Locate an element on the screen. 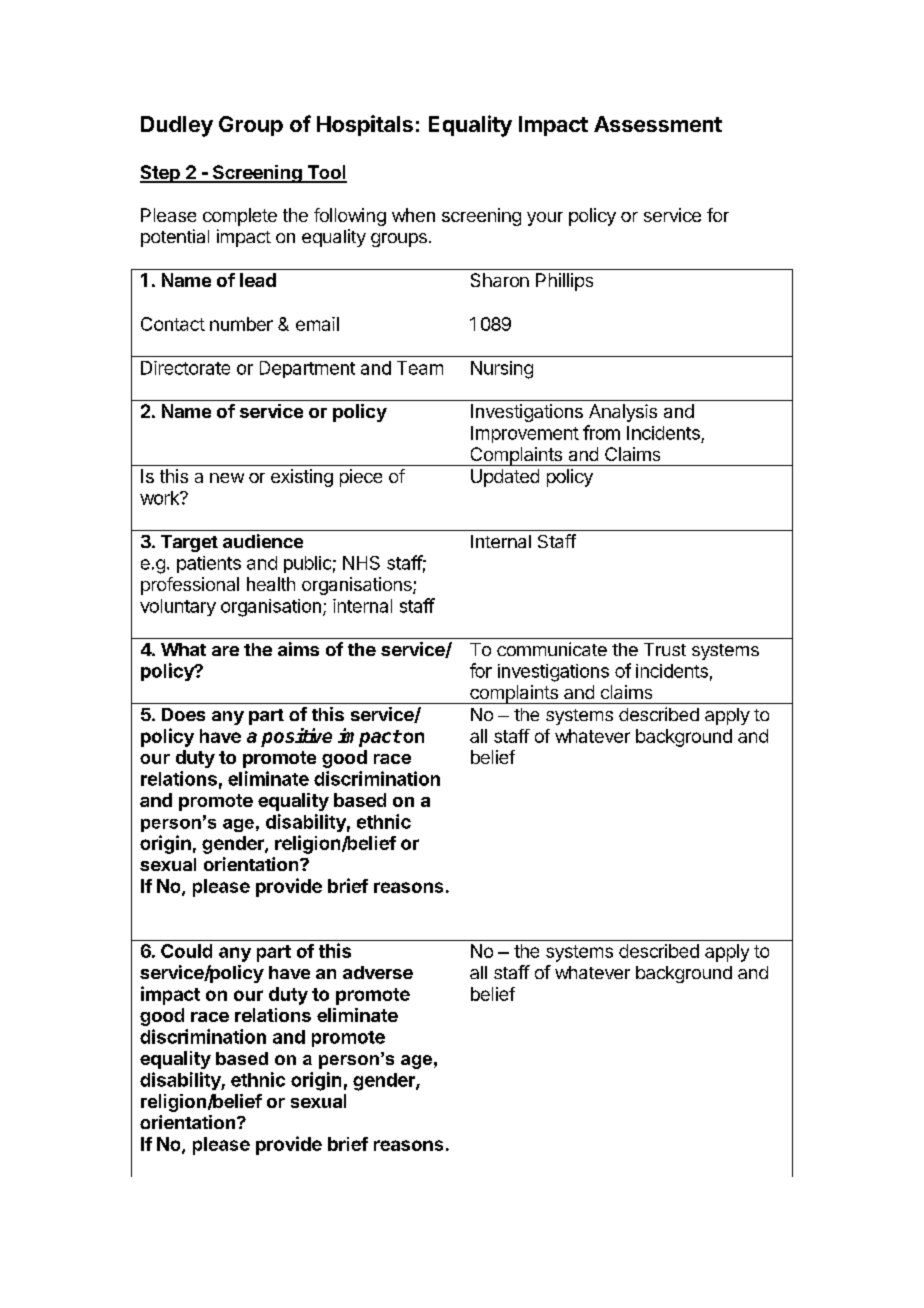 Image resolution: width=924 pixels, height=1308 pixels. Assessment is located at coordinates (658, 124).
